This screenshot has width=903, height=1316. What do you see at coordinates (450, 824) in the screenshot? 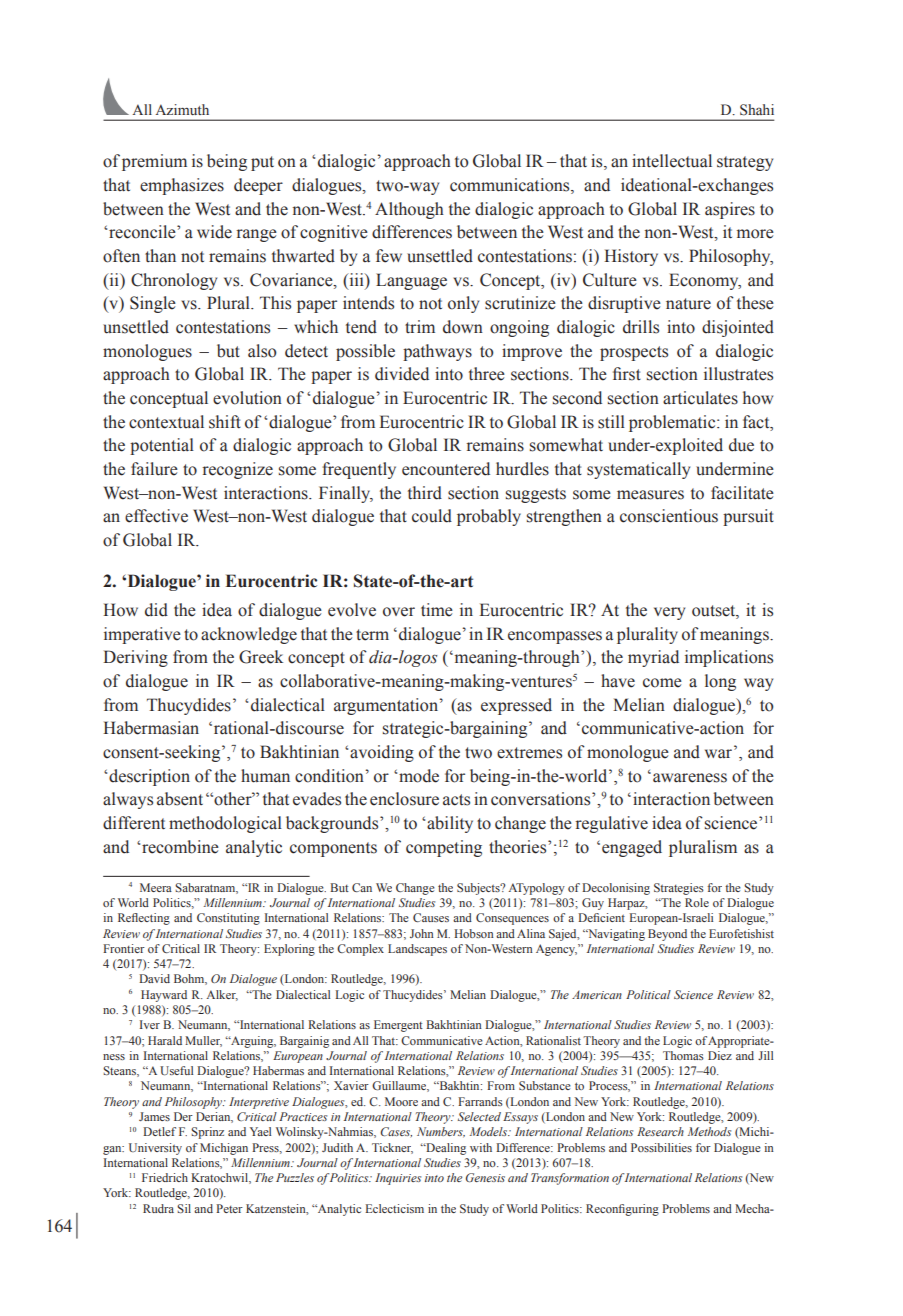
I see `ability` at bounding box center [450, 824].
